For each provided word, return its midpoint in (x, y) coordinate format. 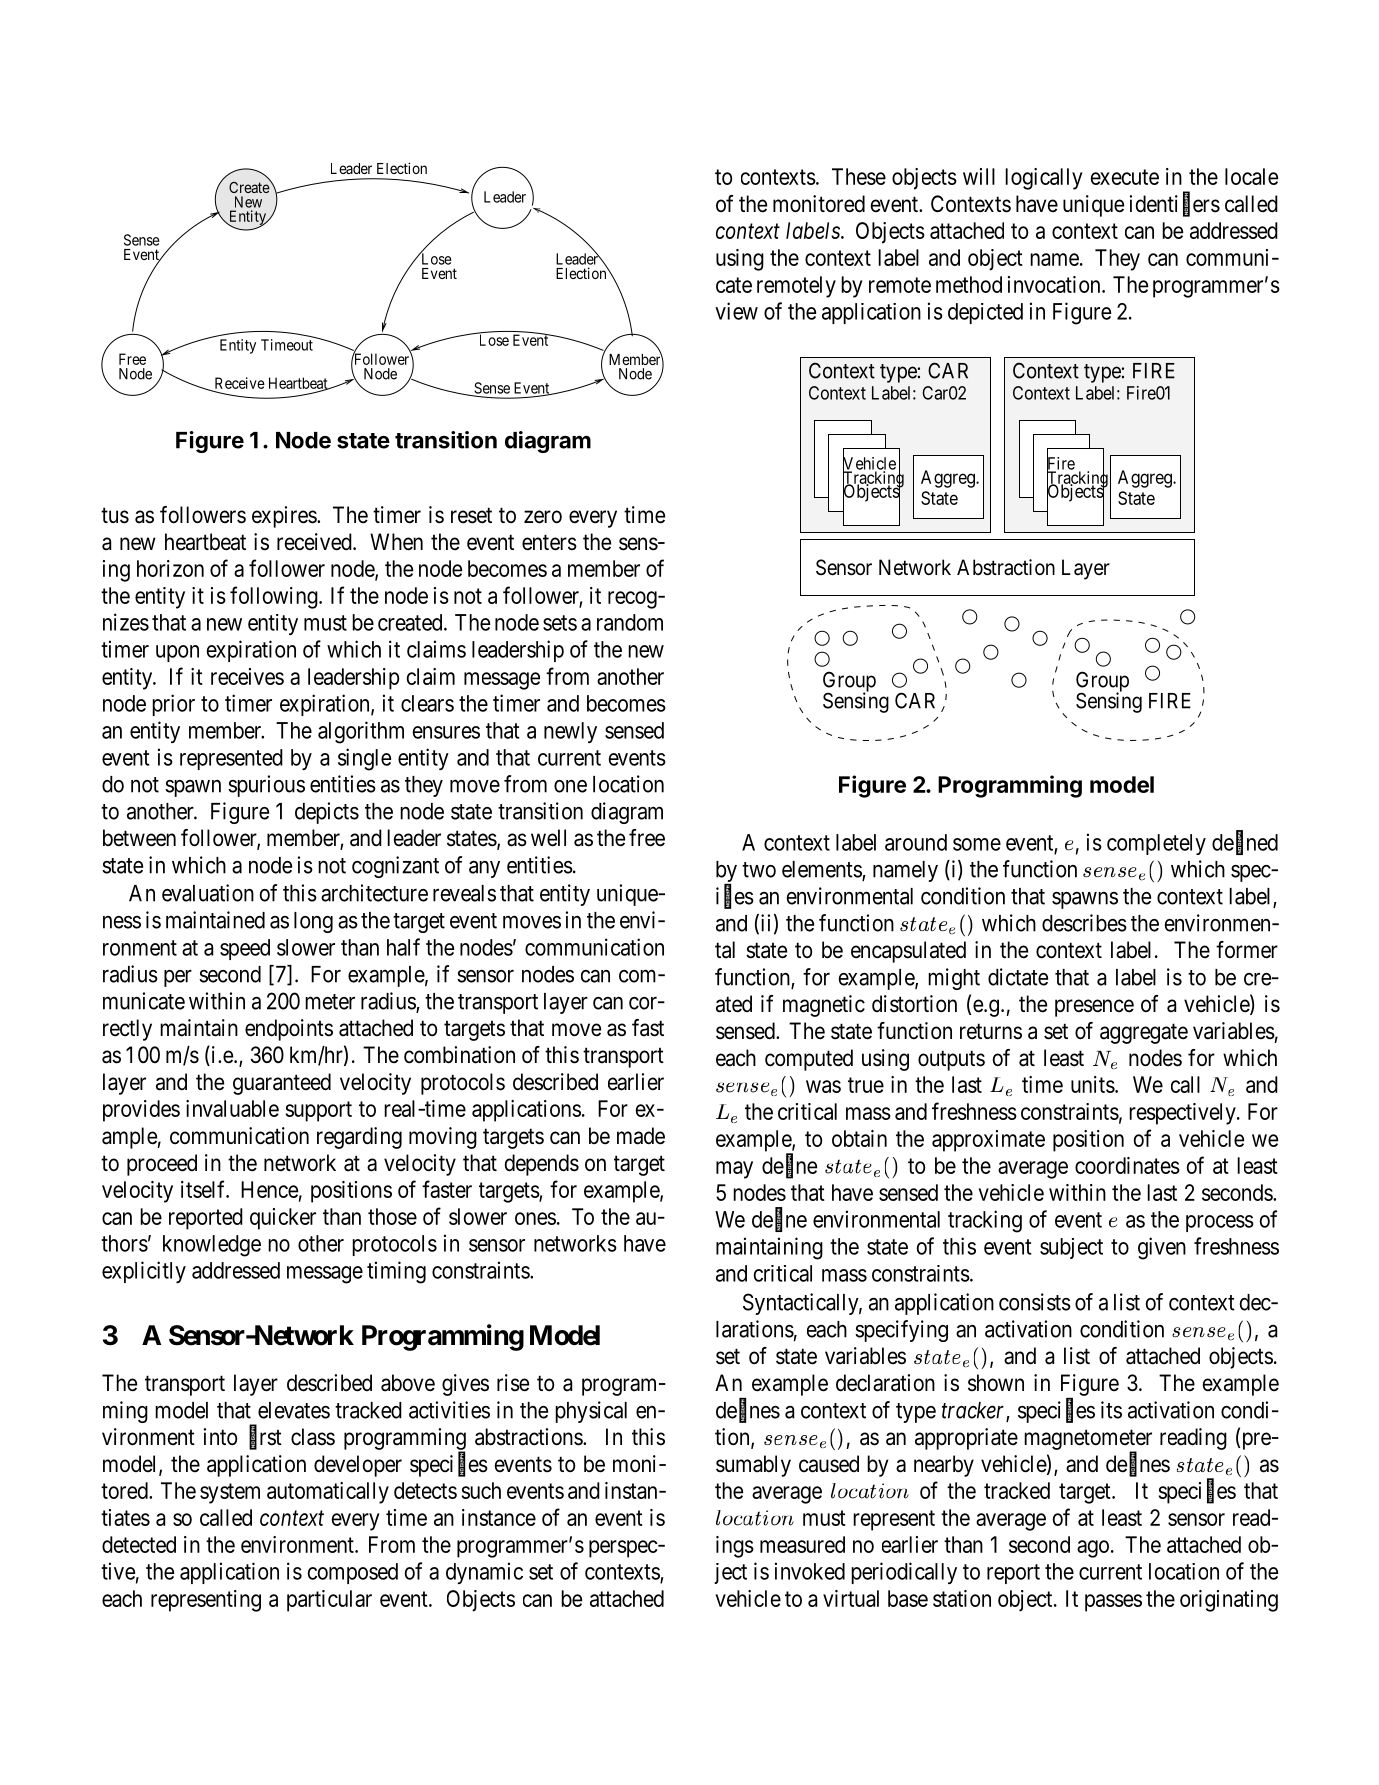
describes (1084, 923)
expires (285, 517)
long (313, 922)
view (736, 311)
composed (352, 1573)
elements (822, 870)
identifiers (1175, 204)
